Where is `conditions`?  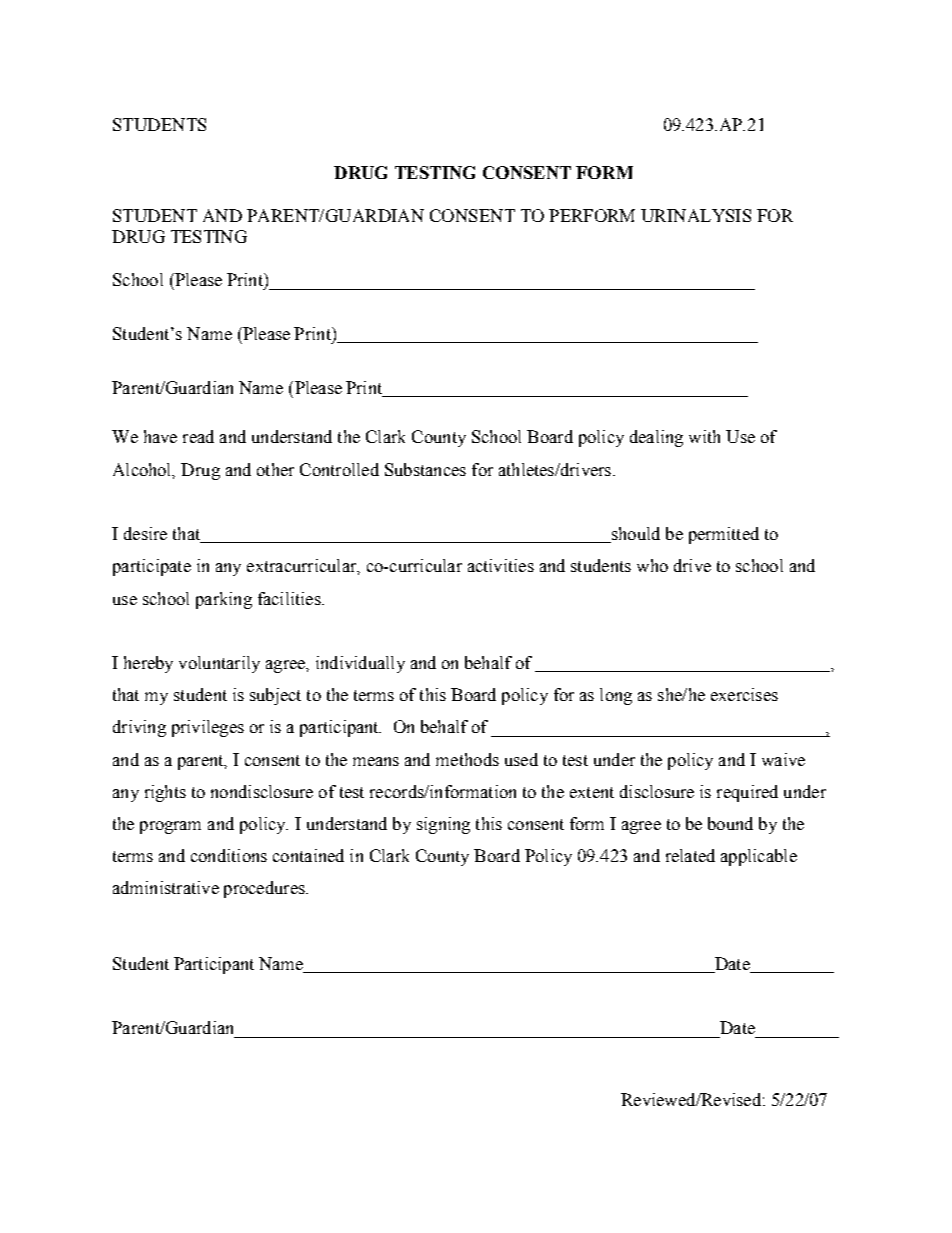
conditions is located at coordinates (229, 855).
